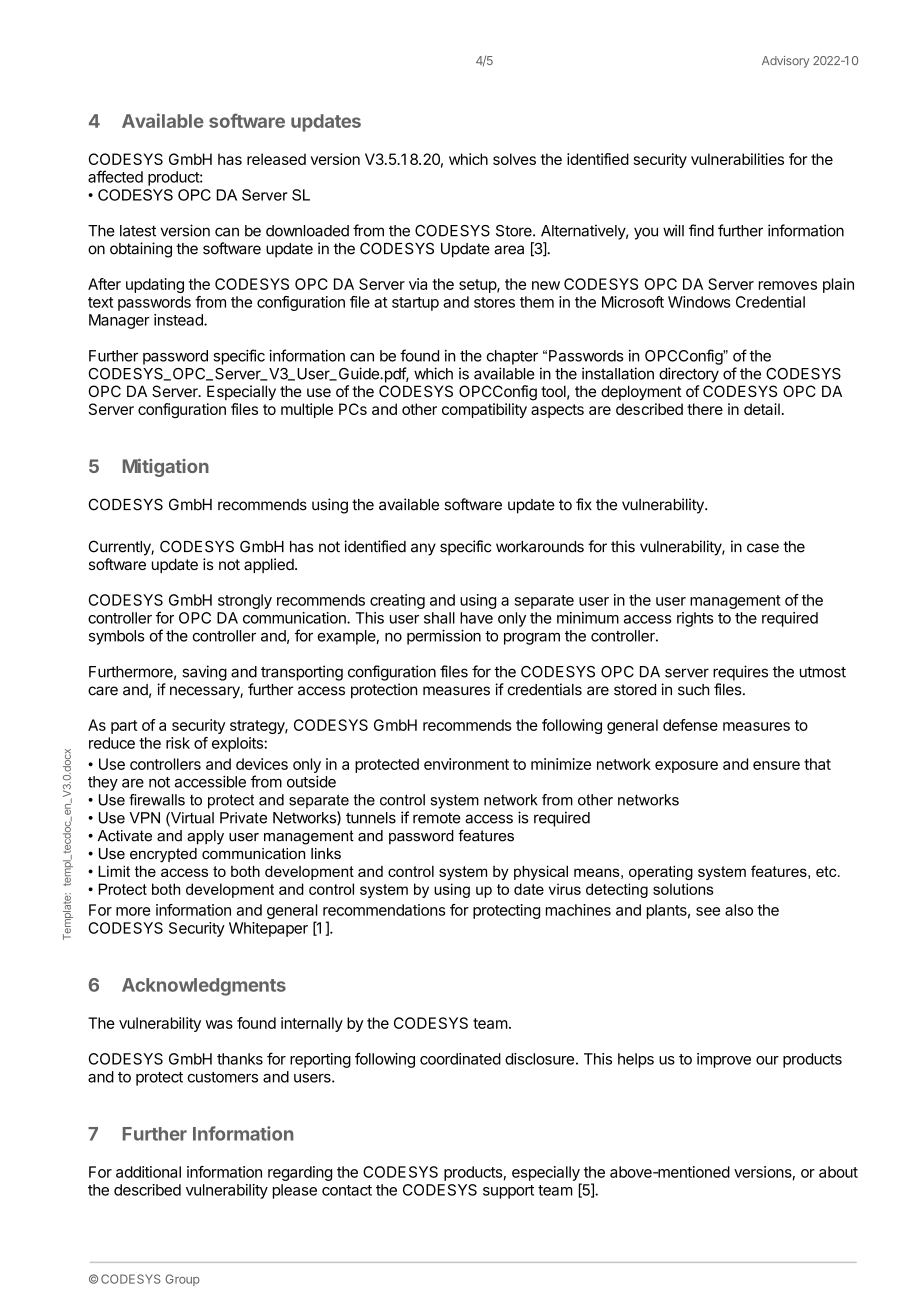  Describe the element at coordinates (785, 62) in the document. I see `Advisory` at that location.
